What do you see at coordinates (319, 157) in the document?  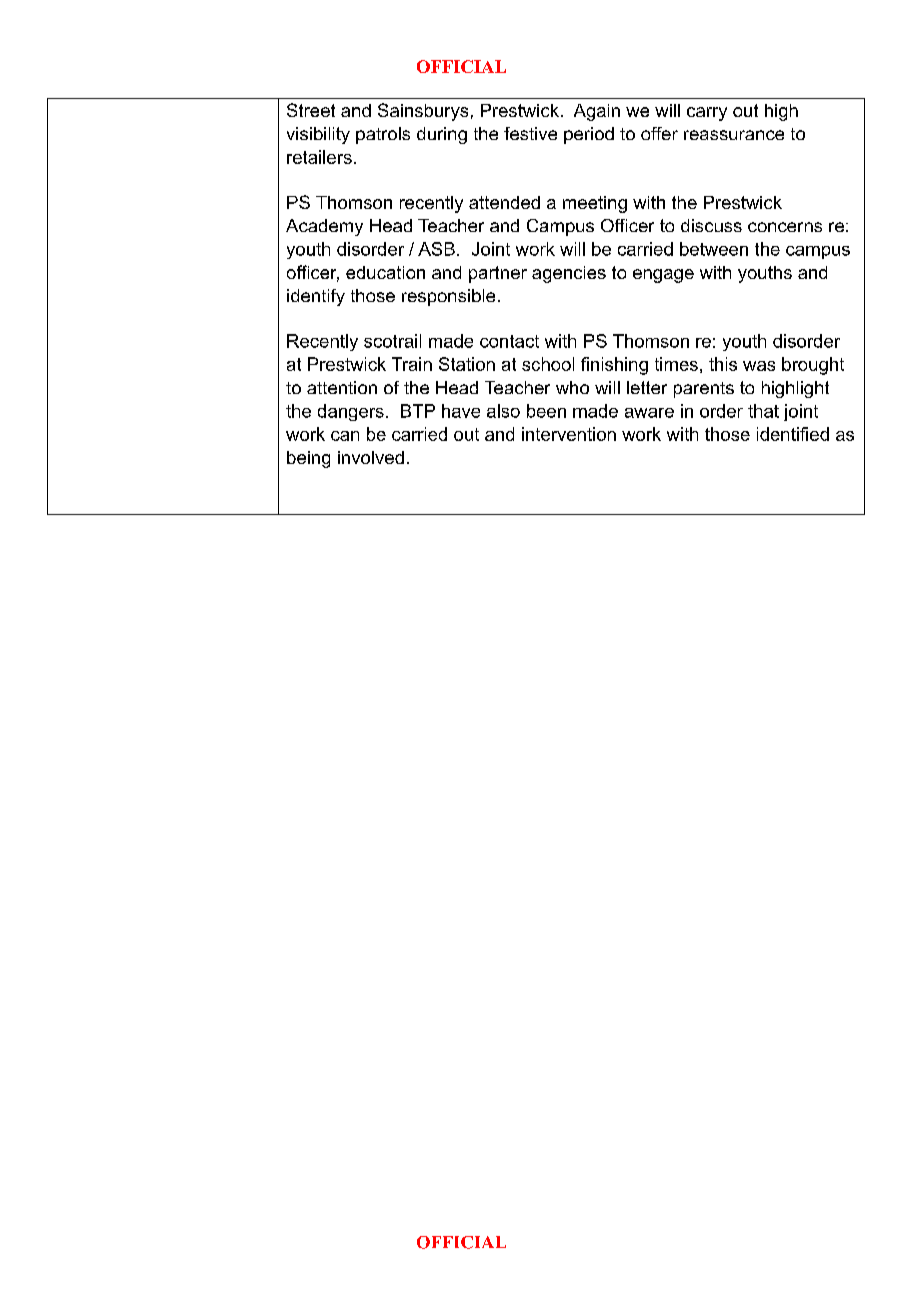 I see `retailers` at bounding box center [319, 157].
